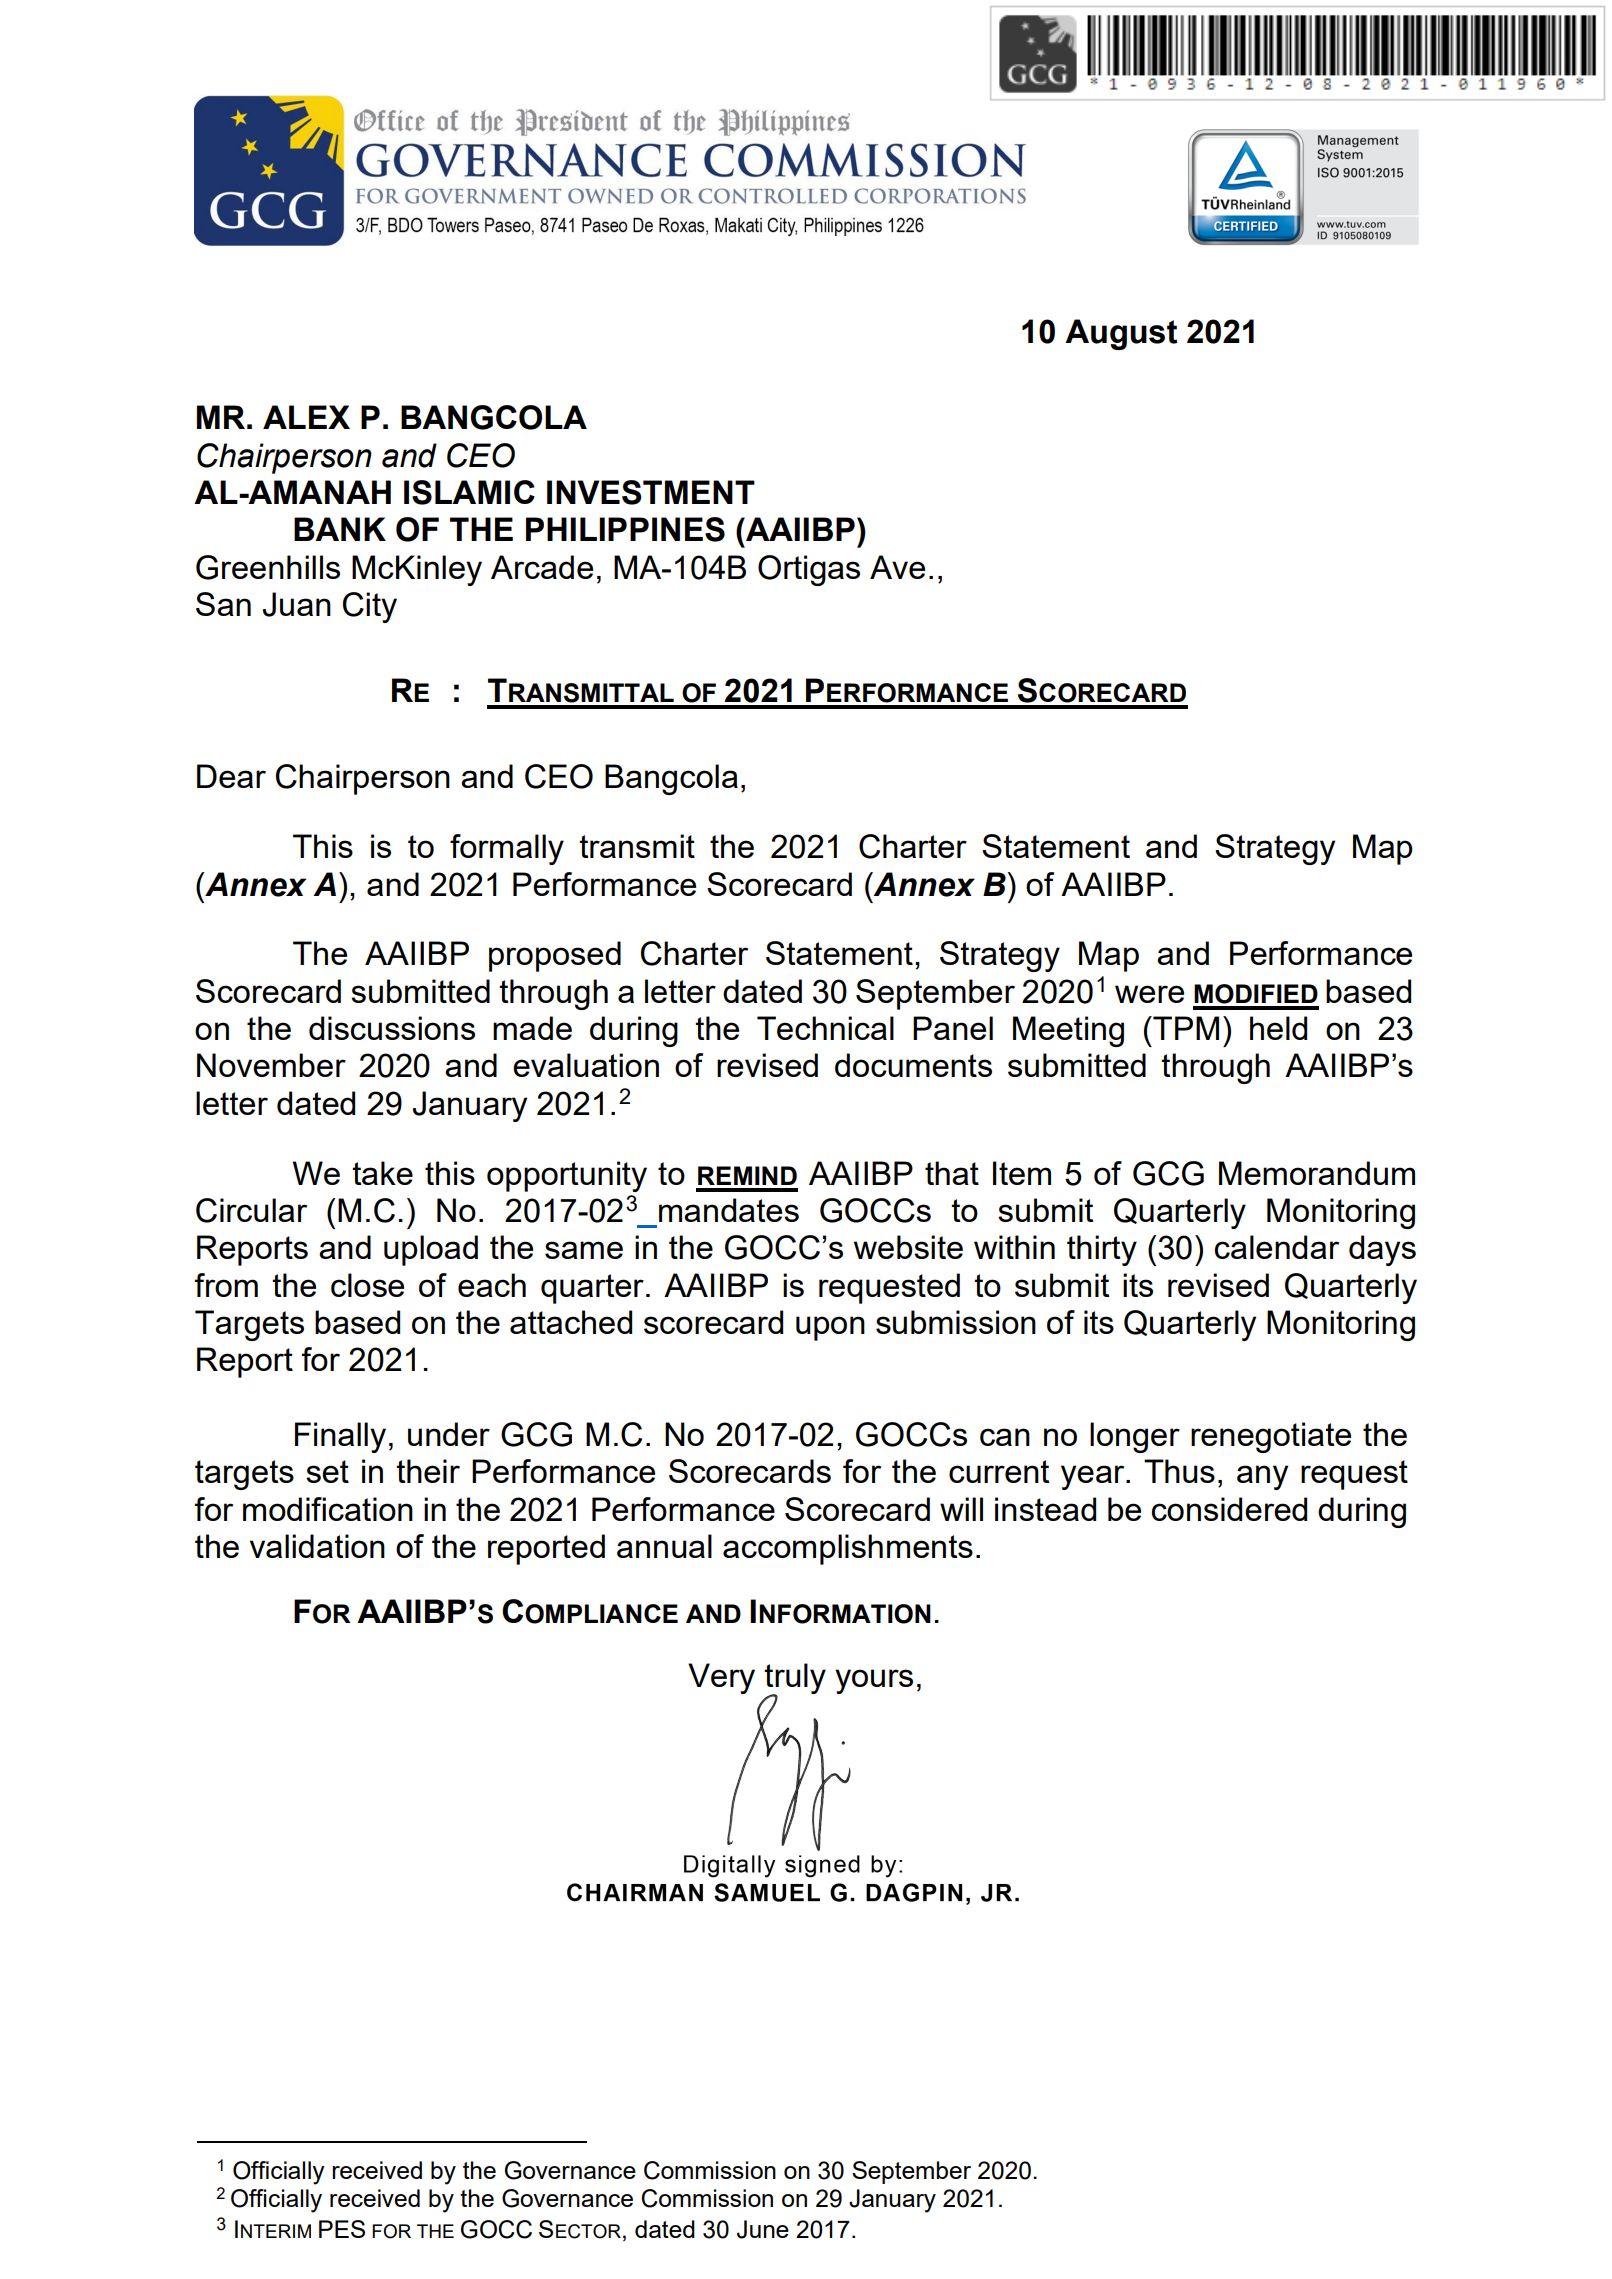 Image resolution: width=1612 pixels, height=2279 pixels. I want to click on ALEX, so click(306, 417).
